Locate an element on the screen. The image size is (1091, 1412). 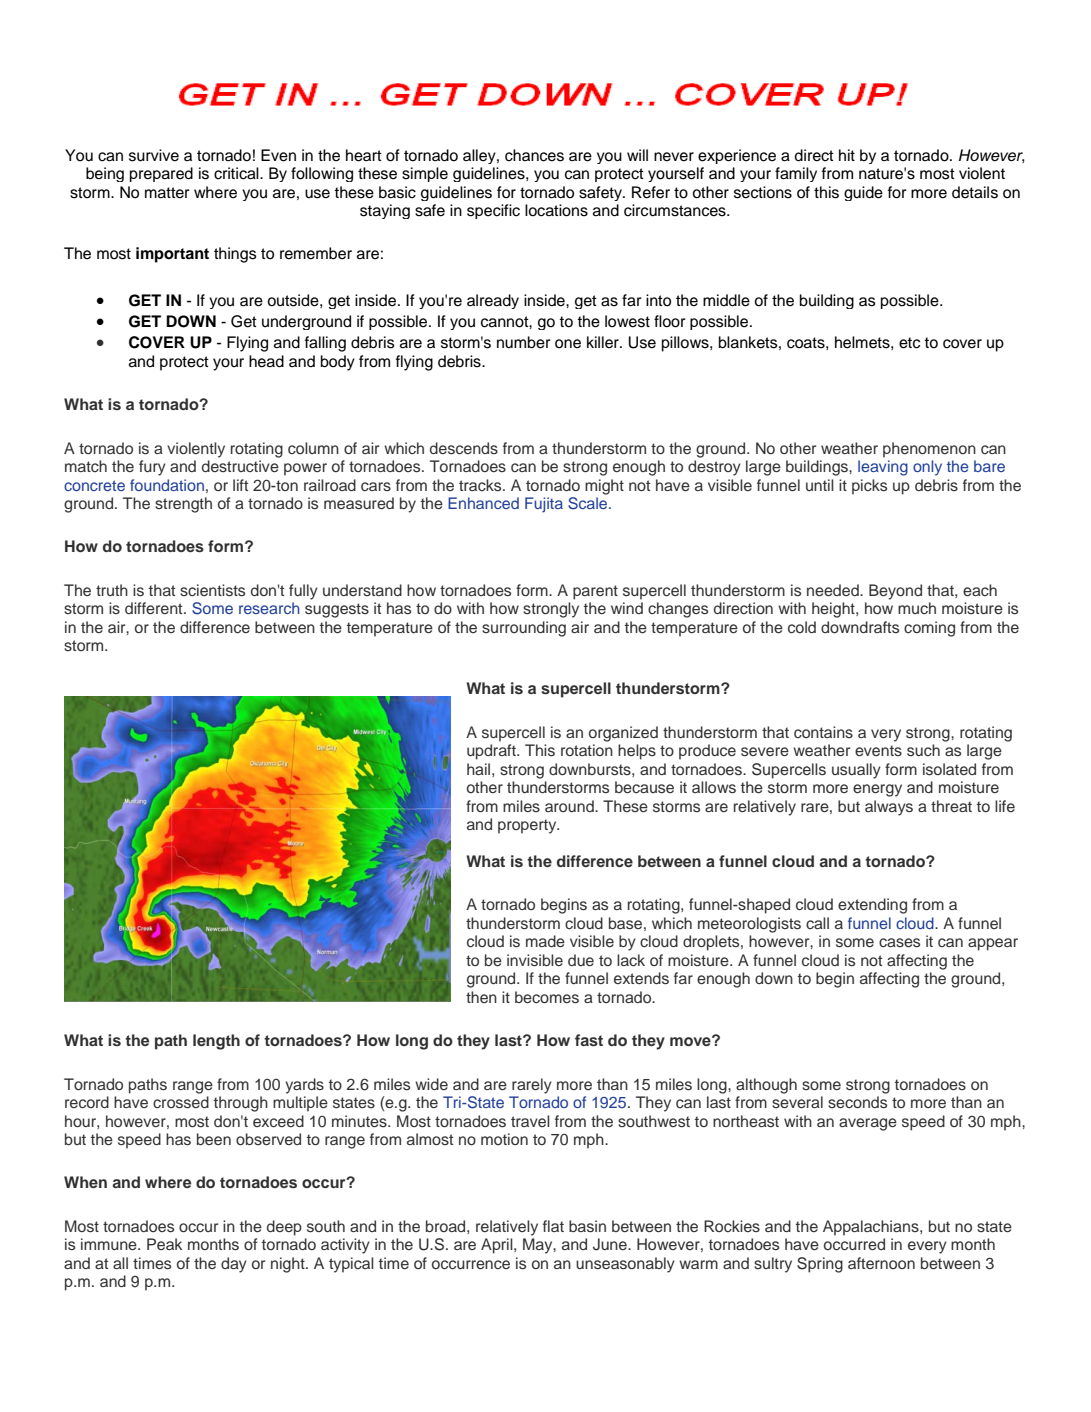
made is located at coordinates (545, 941).
